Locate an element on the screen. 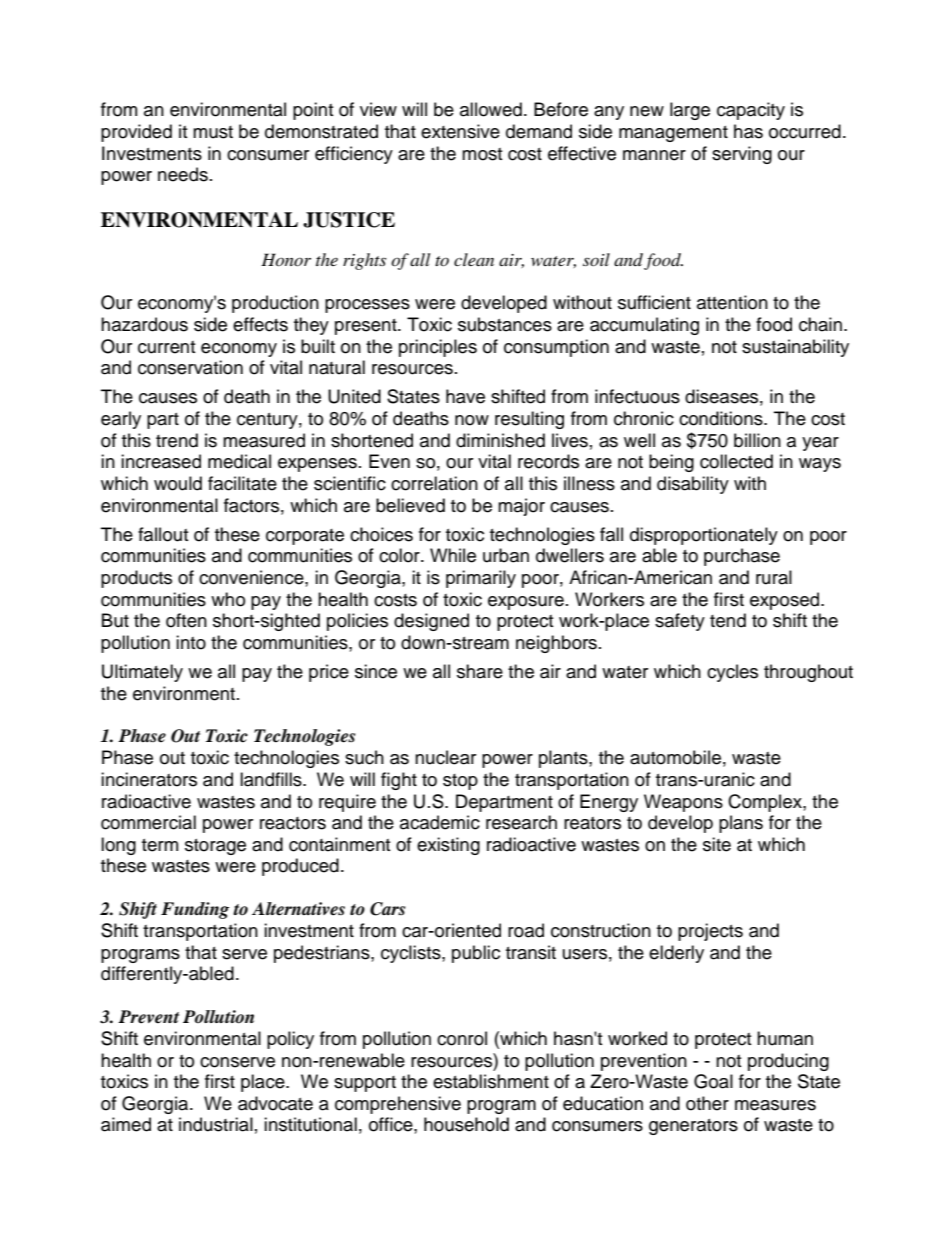 Image resolution: width=952 pixels, height=1233 pixels. establishment is located at coordinates (491, 1081).
